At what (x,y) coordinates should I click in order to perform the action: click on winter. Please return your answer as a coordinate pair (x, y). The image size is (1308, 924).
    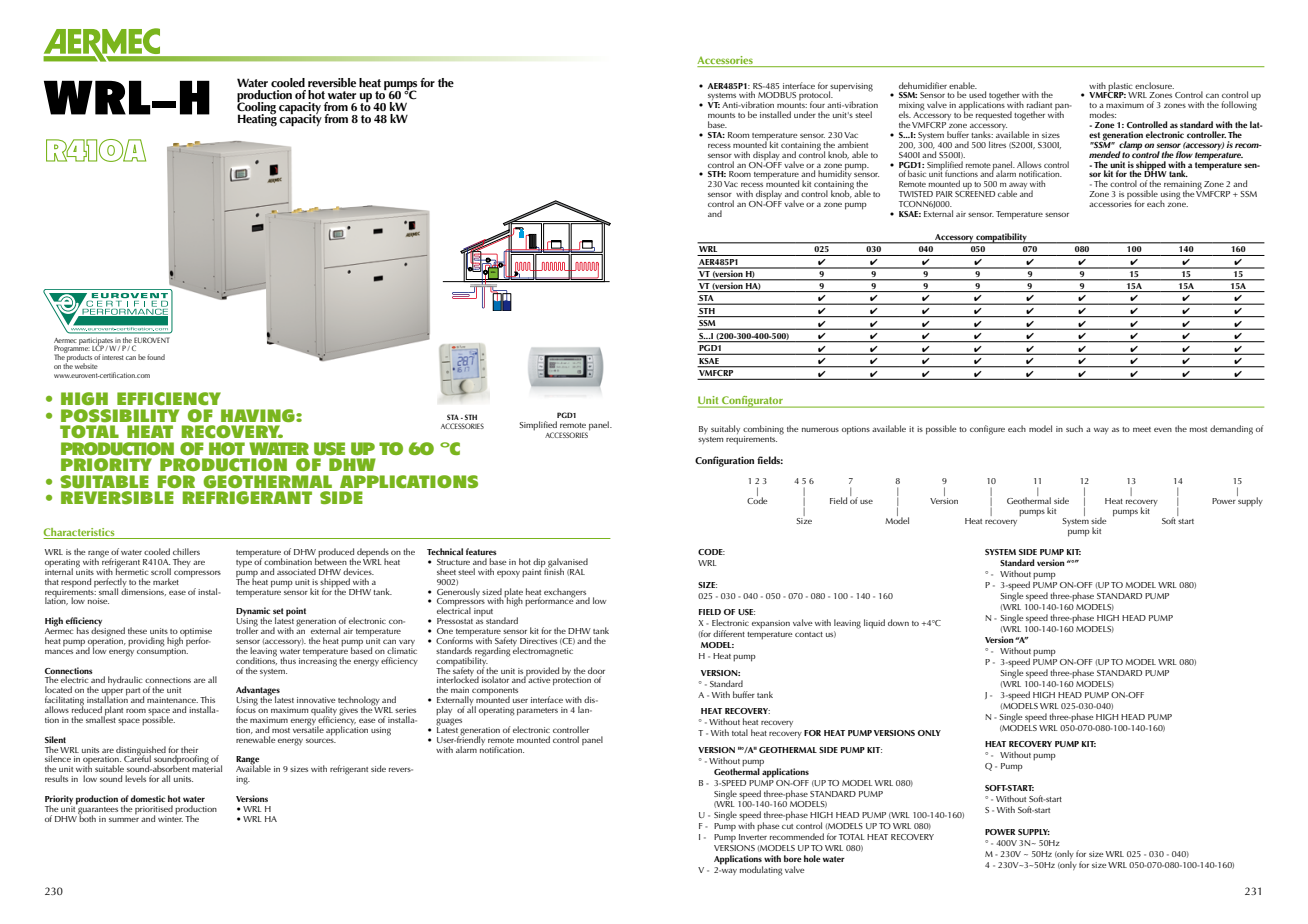
    Looking at the image, I should click on (170, 817).
